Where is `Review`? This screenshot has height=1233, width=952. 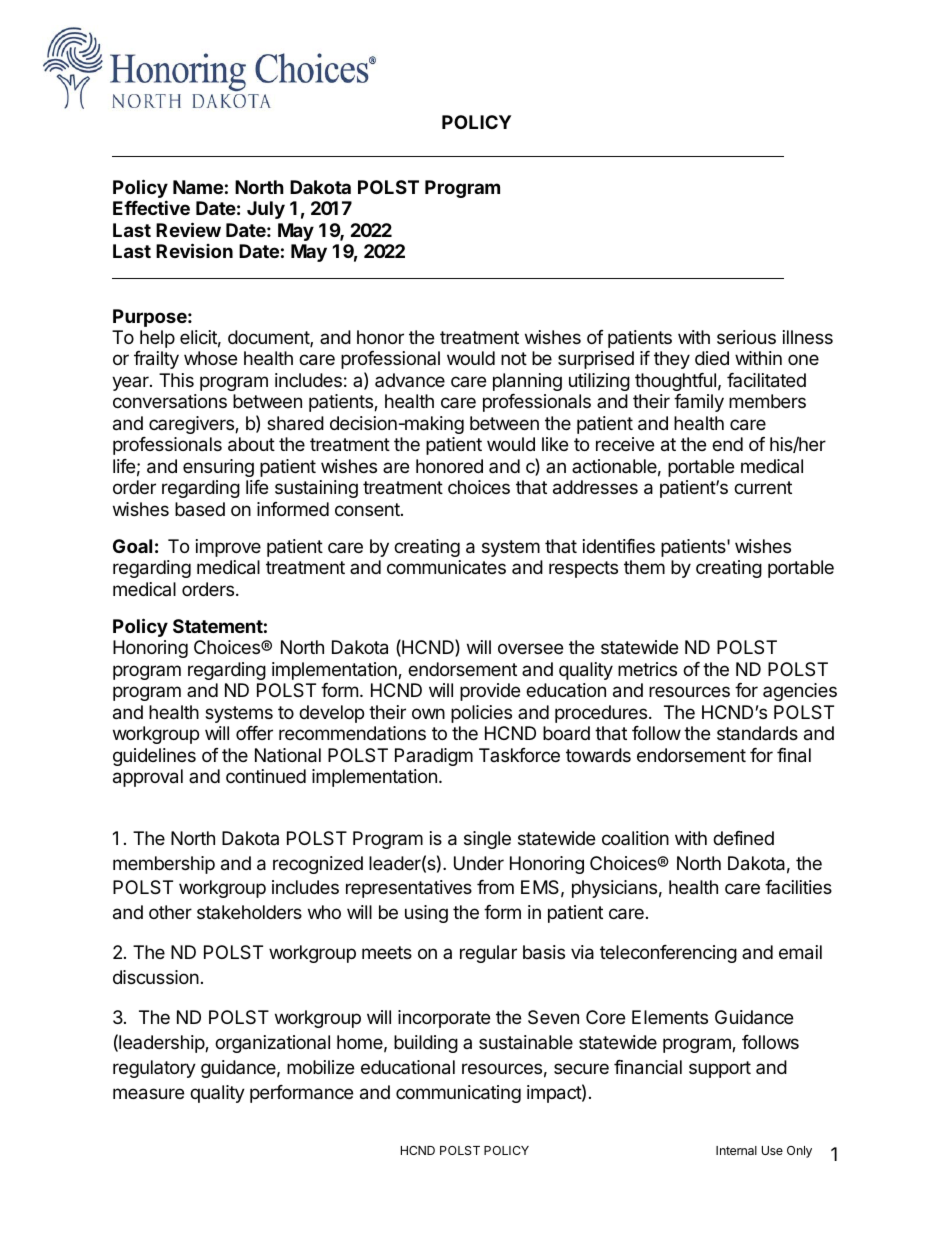 Review is located at coordinates (188, 229).
